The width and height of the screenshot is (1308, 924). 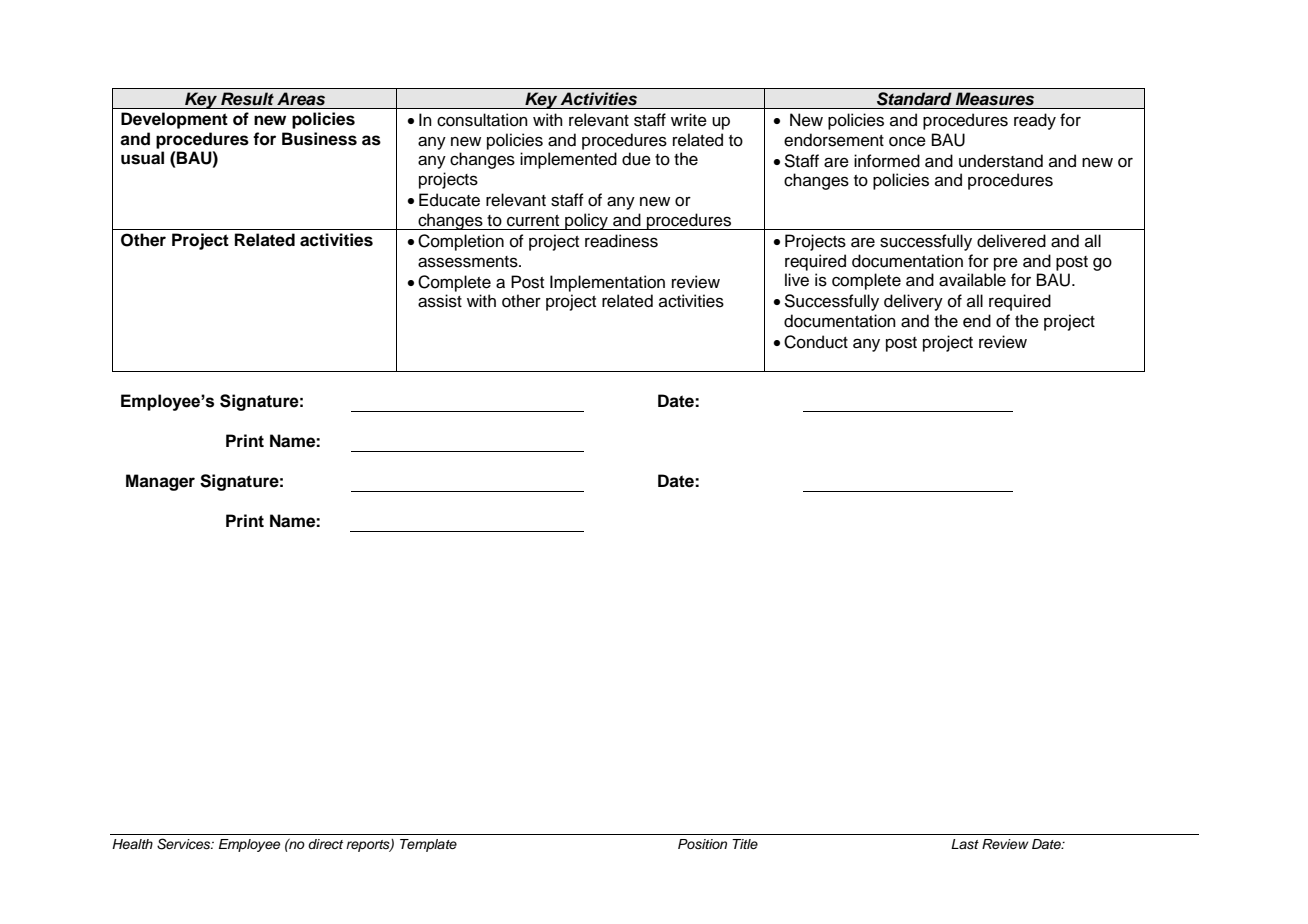 What do you see at coordinates (816, 342) in the screenshot?
I see `Conduct` at bounding box center [816, 342].
